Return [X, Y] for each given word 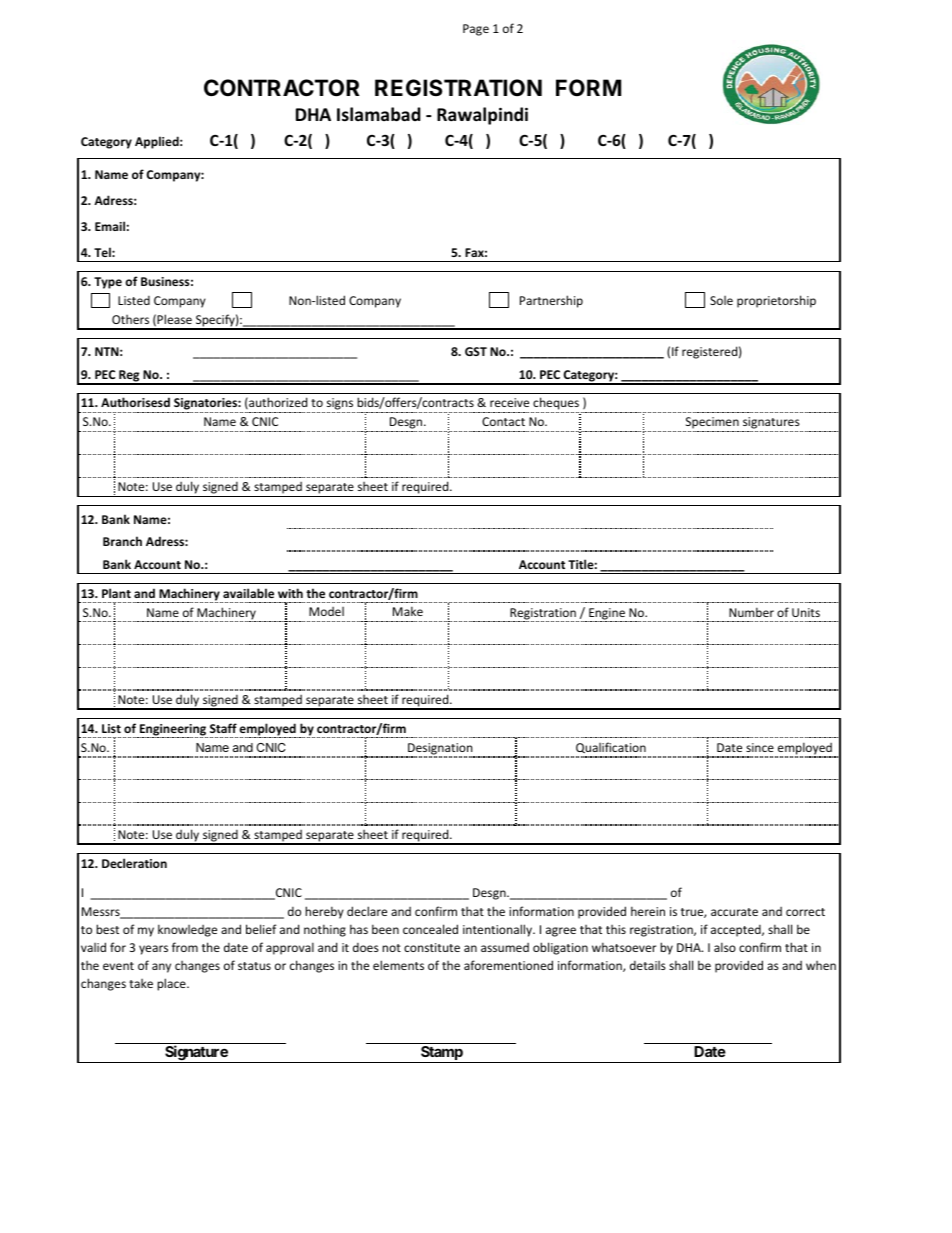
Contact [503, 421]
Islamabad [379, 114]
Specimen [712, 423]
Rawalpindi [482, 116]
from [185, 947]
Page [476, 30]
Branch [122, 541]
